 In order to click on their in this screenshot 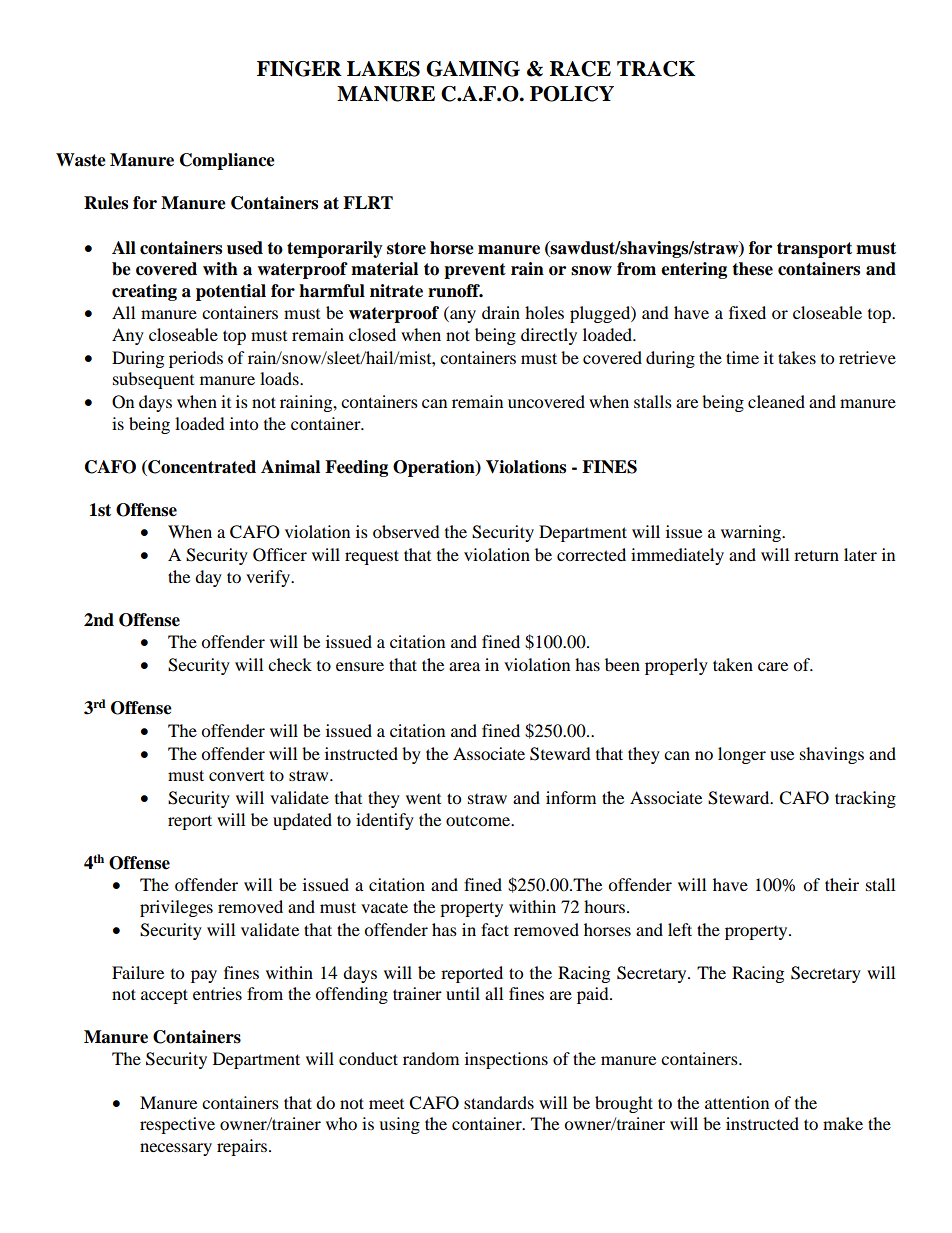, I will do `click(842, 884)`.
